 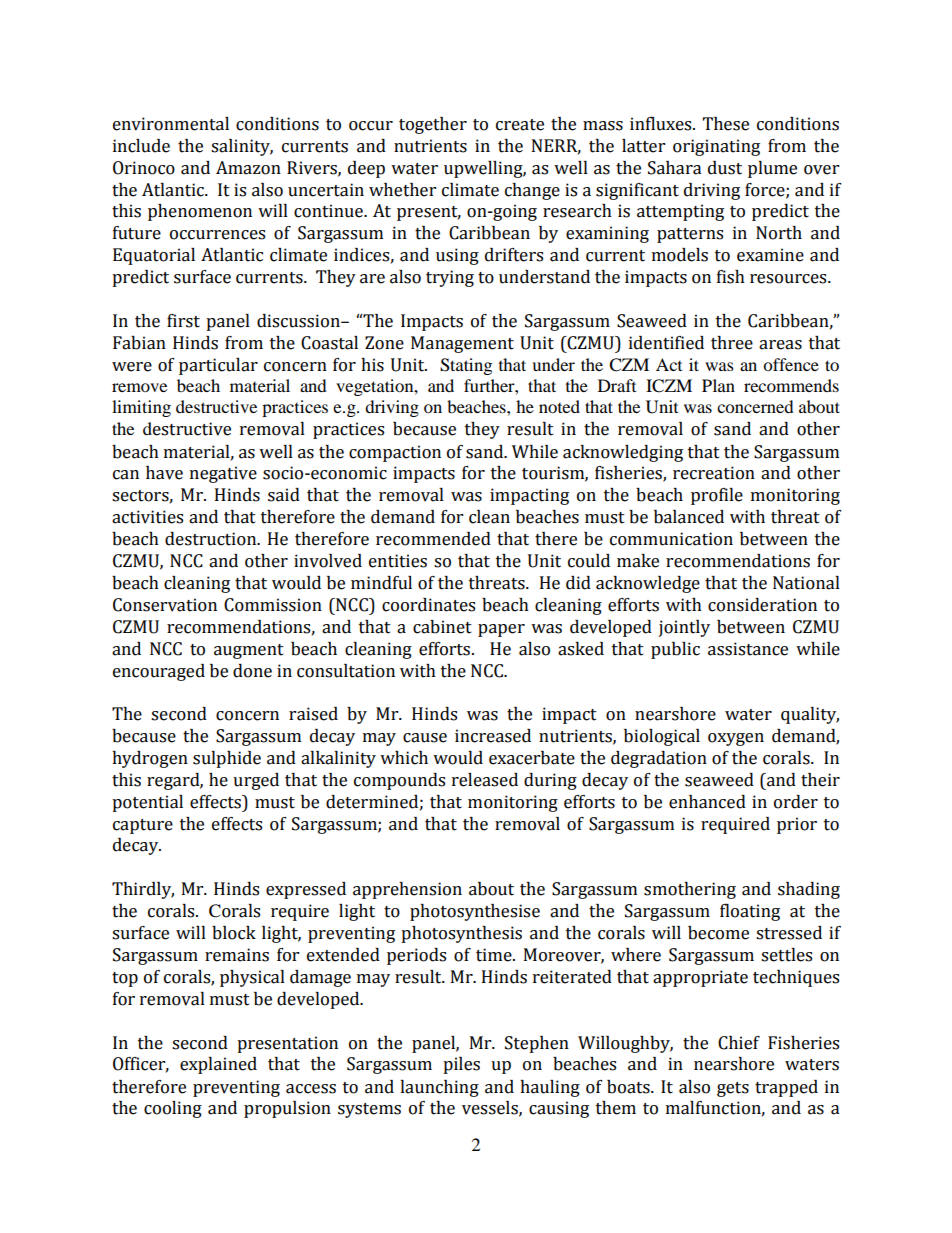 I want to click on paper, so click(x=501, y=630).
